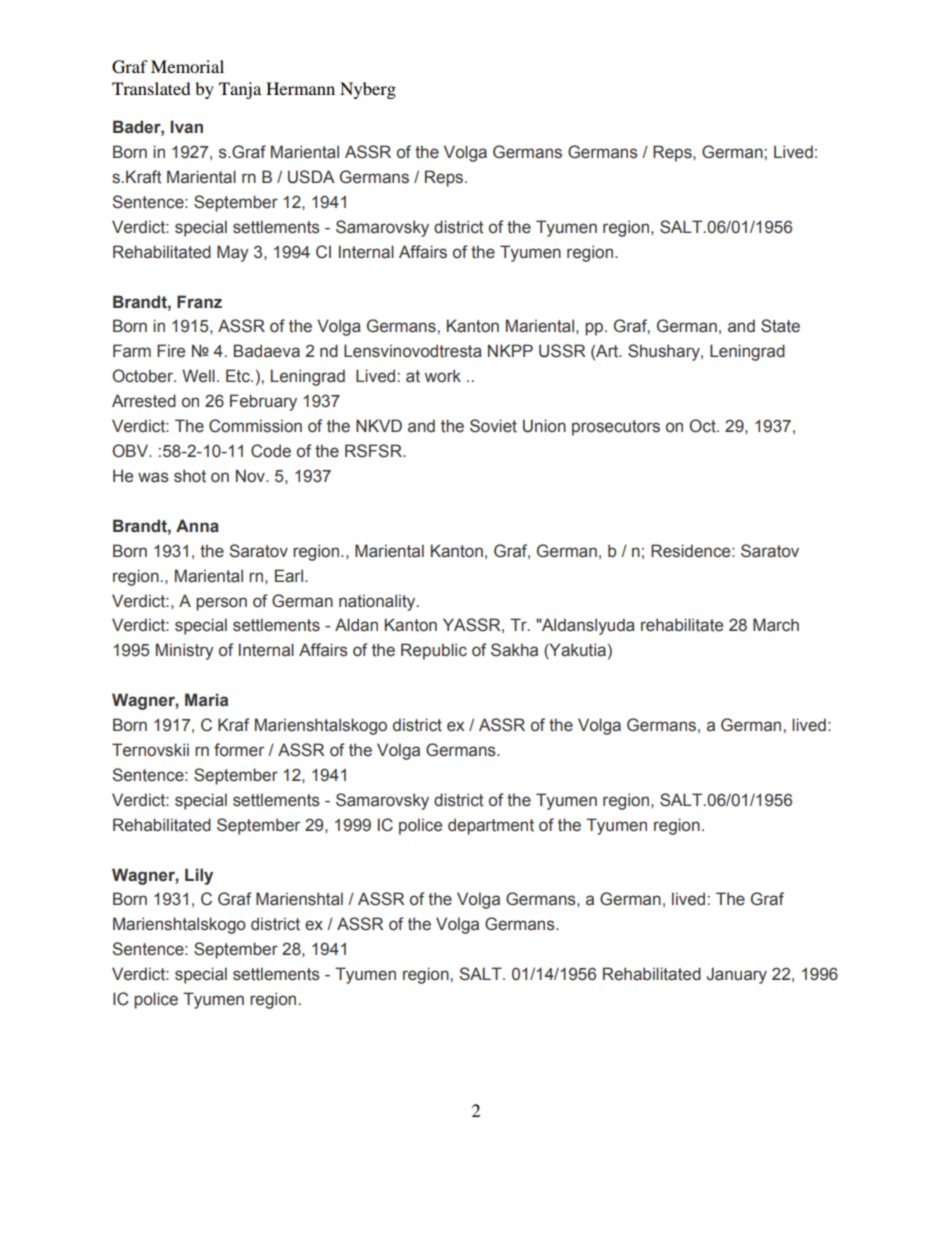 Image resolution: width=952 pixels, height=1233 pixels. Describe the element at coordinates (616, 428) in the image. I see `prosecutors` at that location.
